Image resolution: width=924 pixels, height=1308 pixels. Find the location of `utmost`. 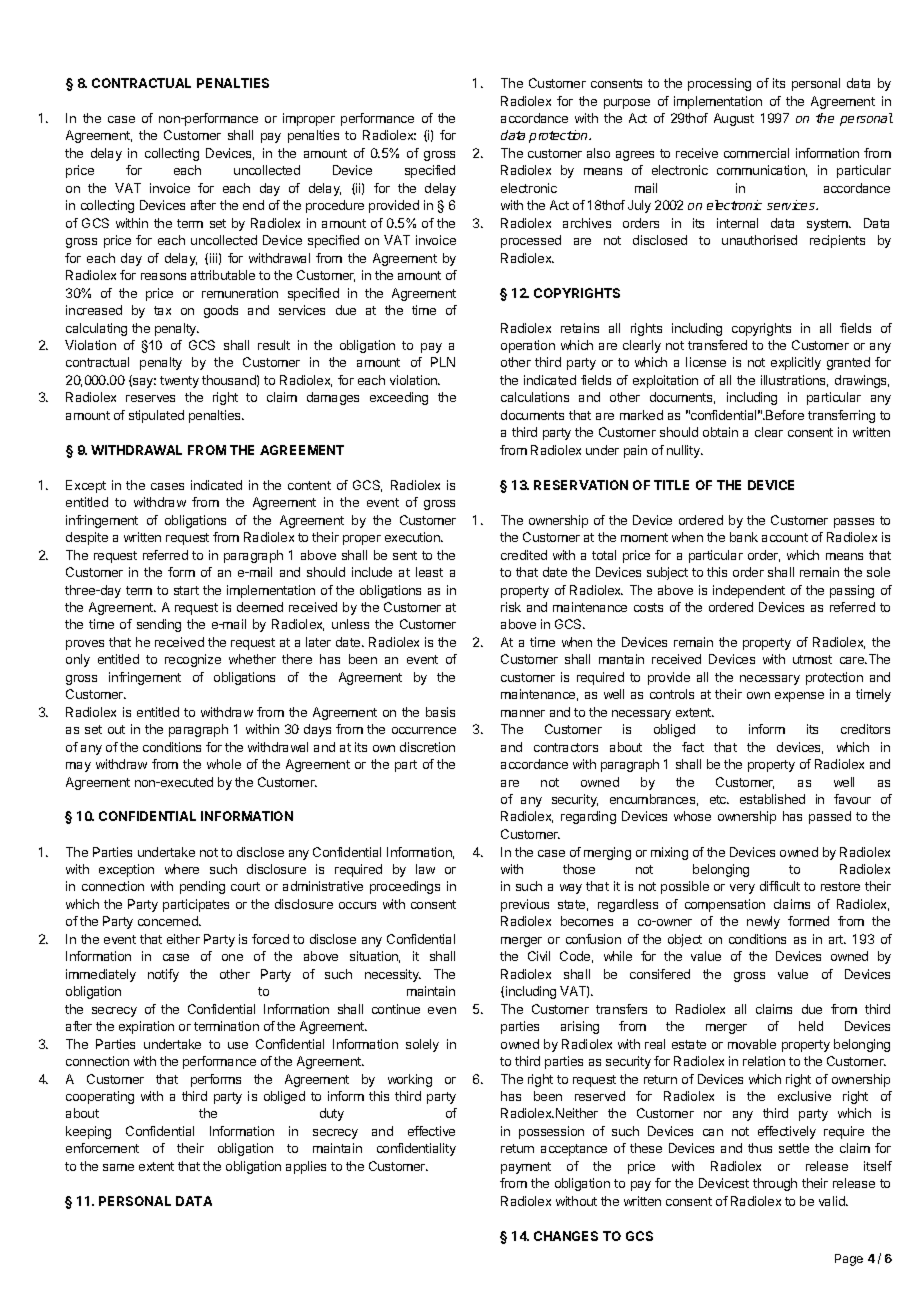

utmost is located at coordinates (812, 659).
